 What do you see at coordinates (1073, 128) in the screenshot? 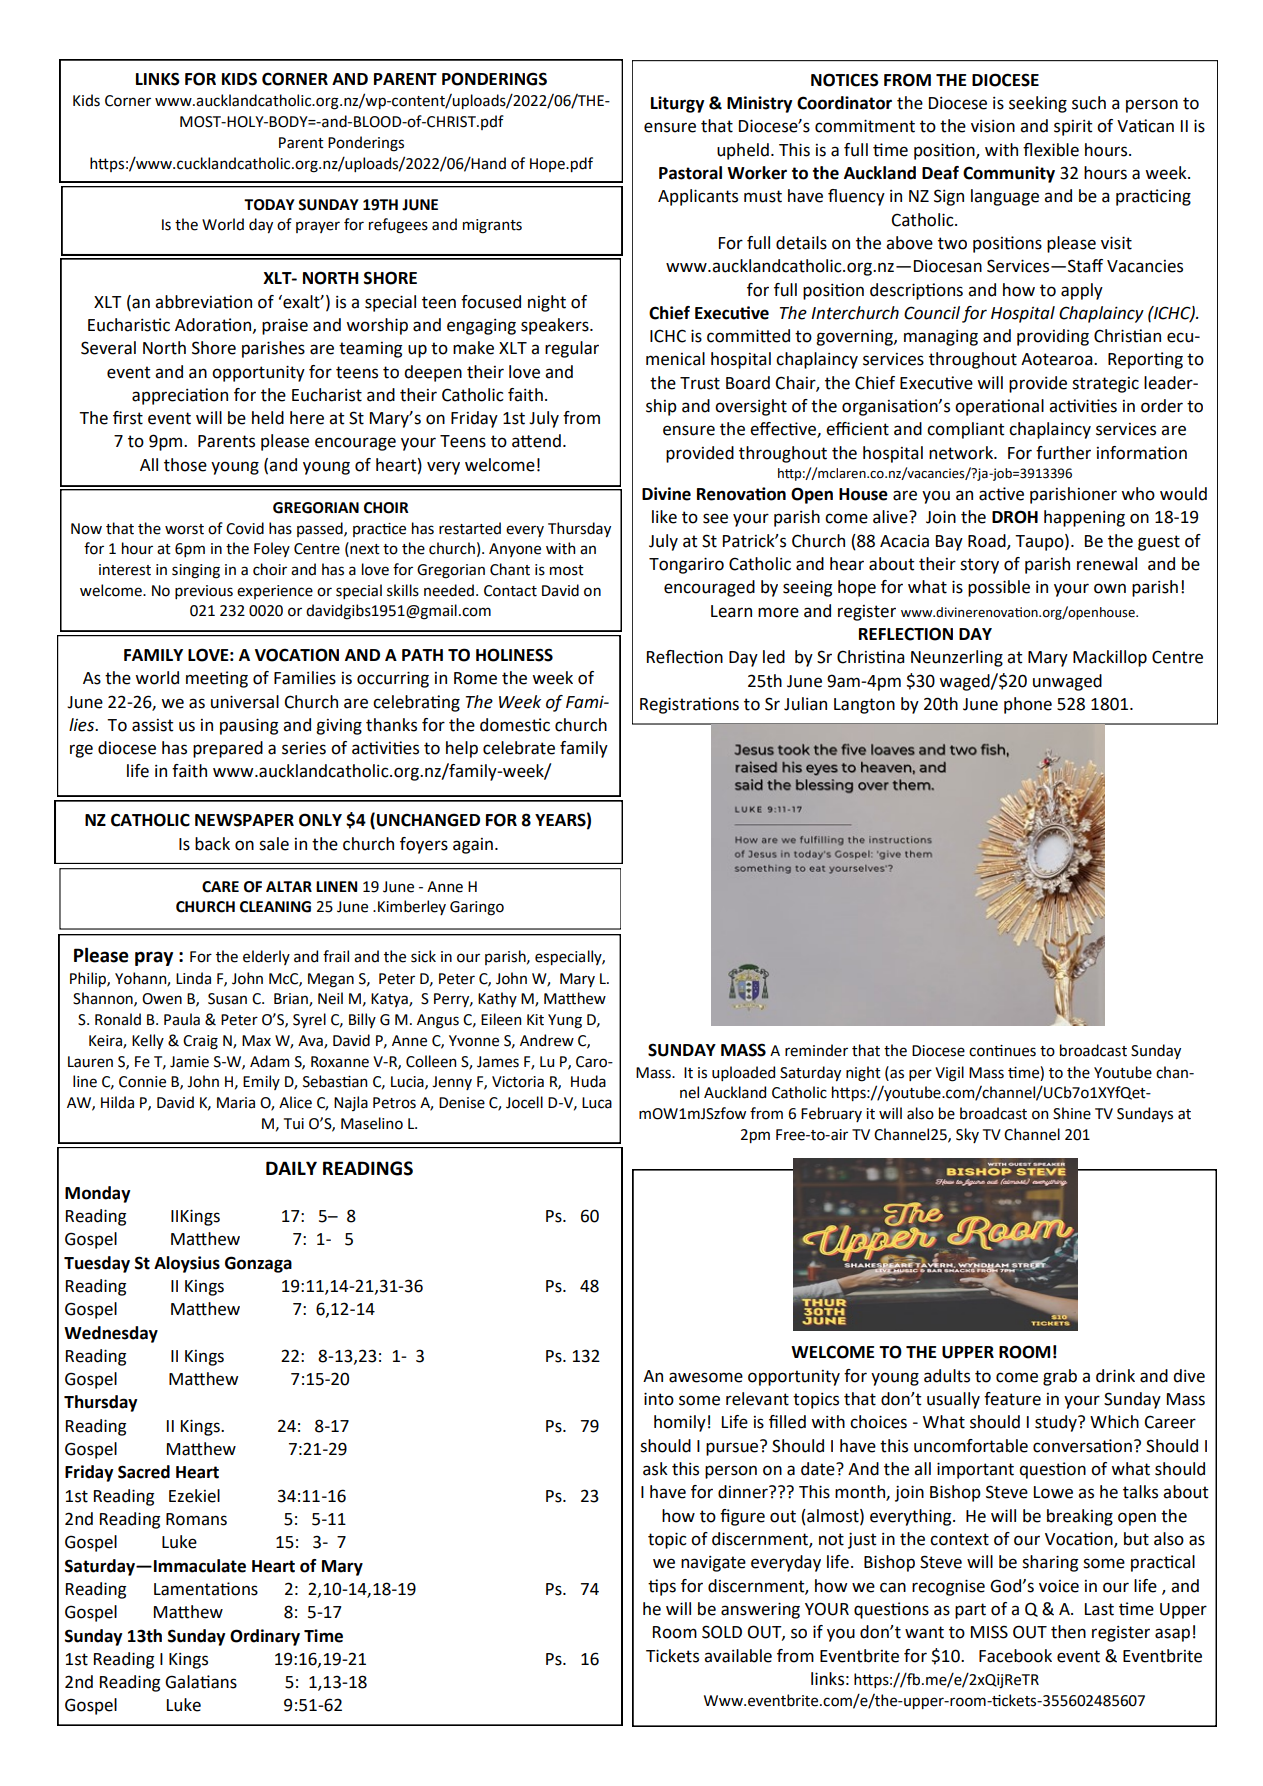
I see `spirit` at bounding box center [1073, 128].
